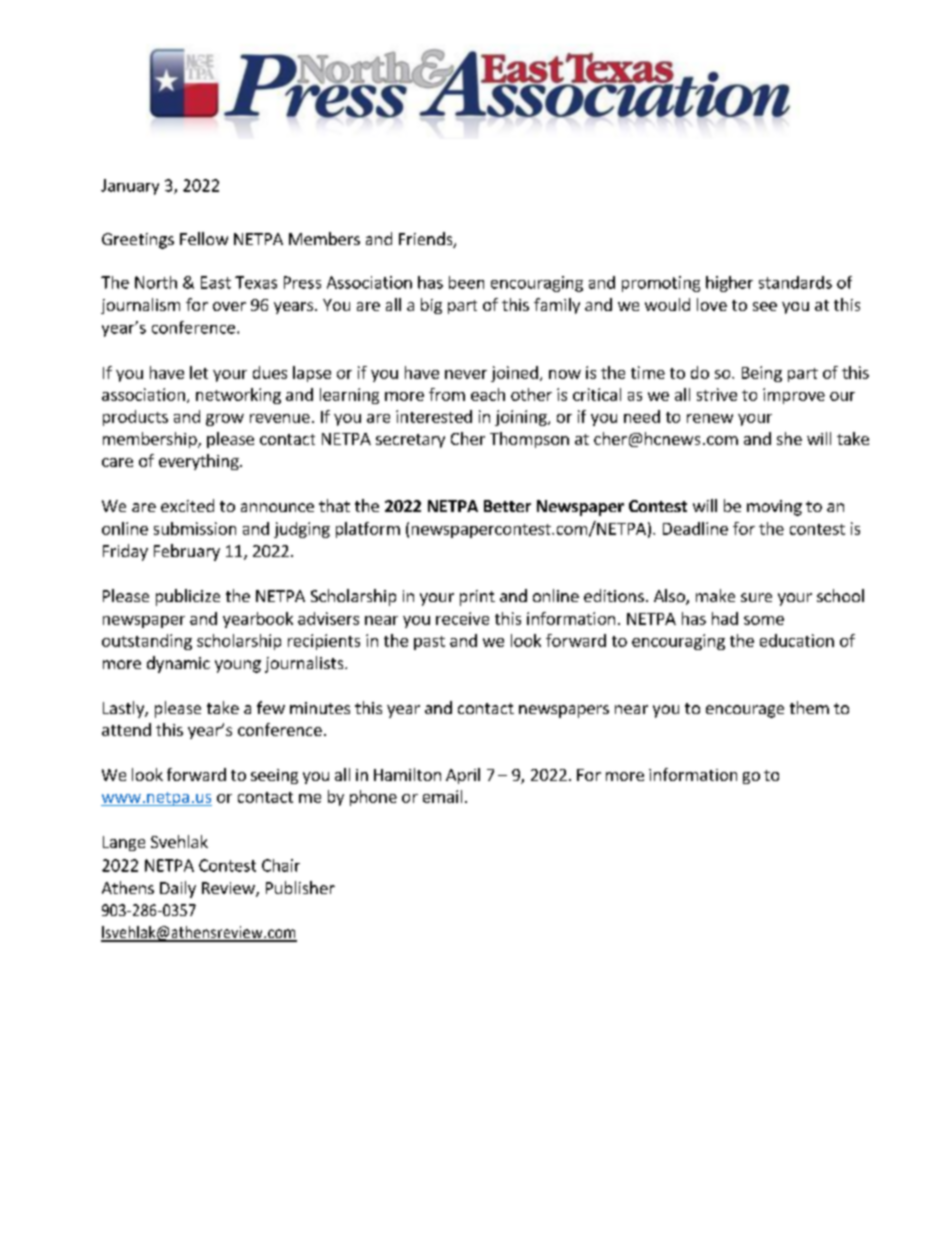 The height and width of the screenshot is (1233, 952). What do you see at coordinates (178, 889) in the screenshot?
I see `Daily` at bounding box center [178, 889].
